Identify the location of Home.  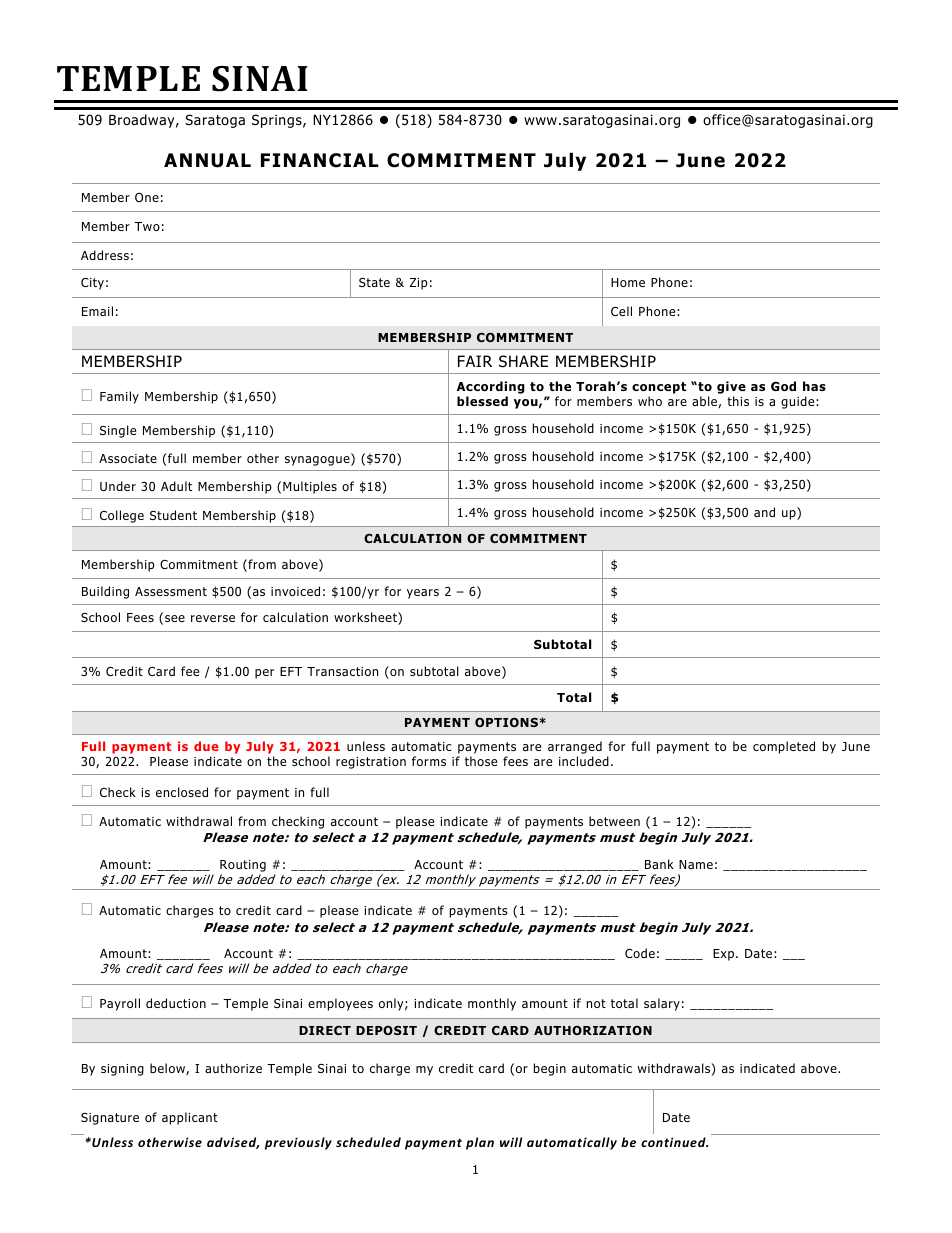
(628, 282).
